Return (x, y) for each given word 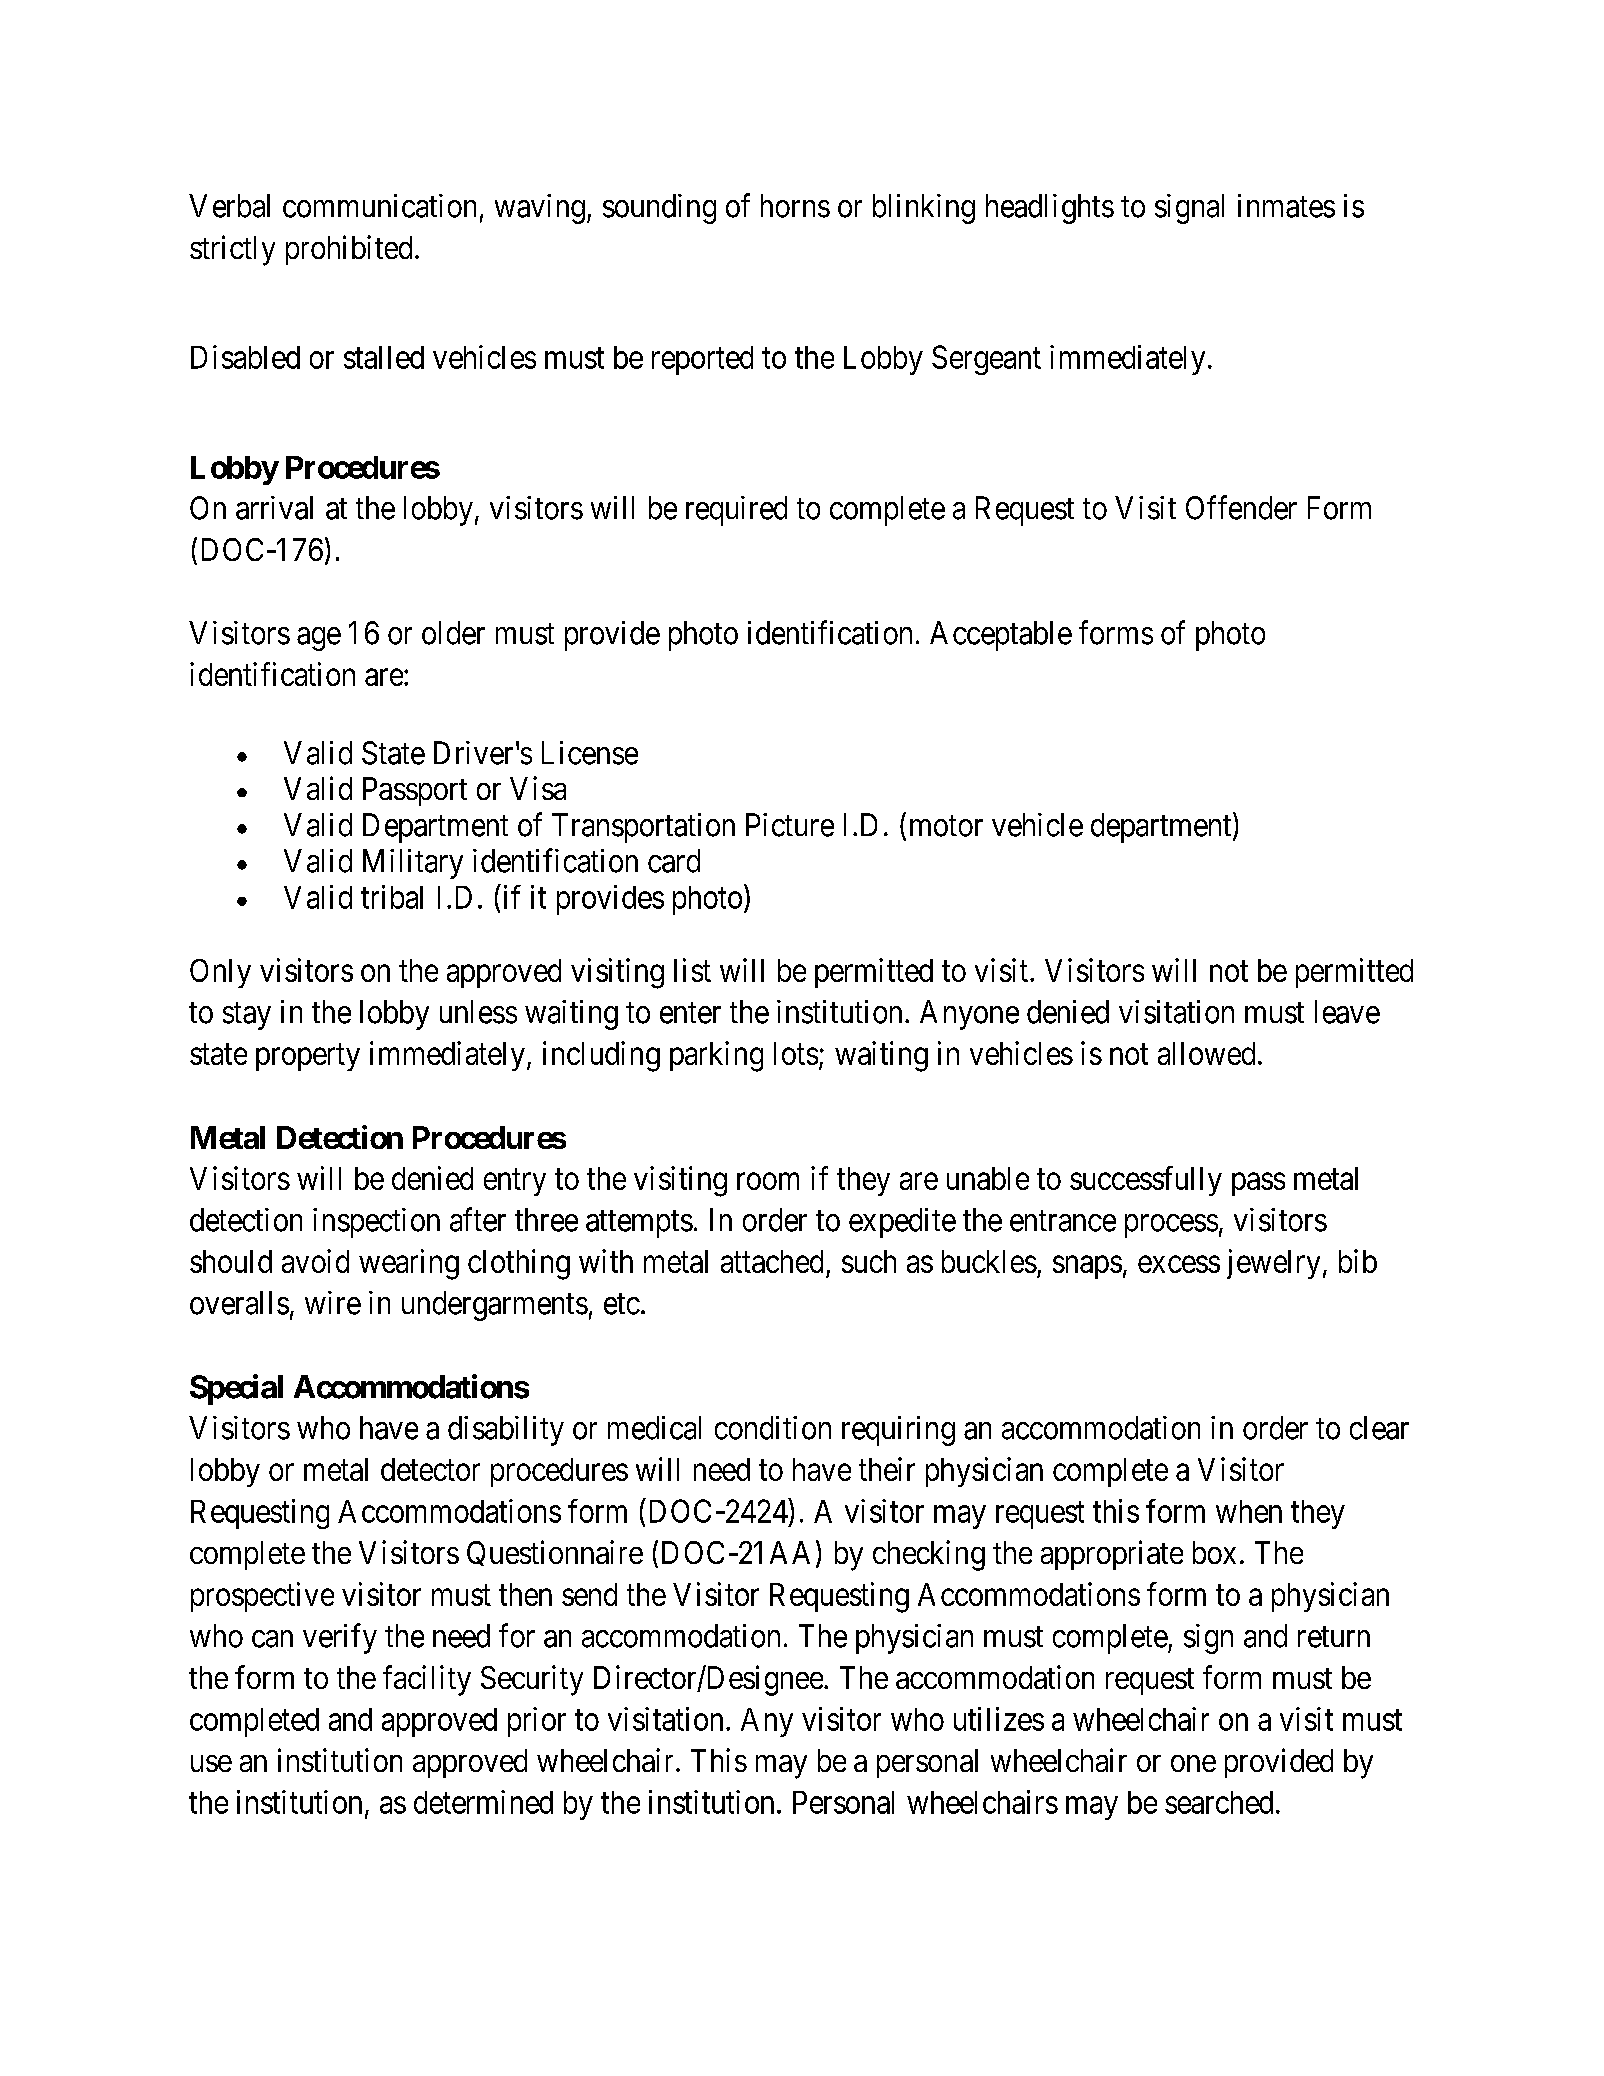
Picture (790, 825)
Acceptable (1001, 636)
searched (1219, 1802)
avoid (315, 1261)
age (319, 639)
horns (795, 206)
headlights (1050, 209)
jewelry (1273, 1264)
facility (427, 1680)
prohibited (349, 250)
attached (772, 1261)
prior (537, 1722)
